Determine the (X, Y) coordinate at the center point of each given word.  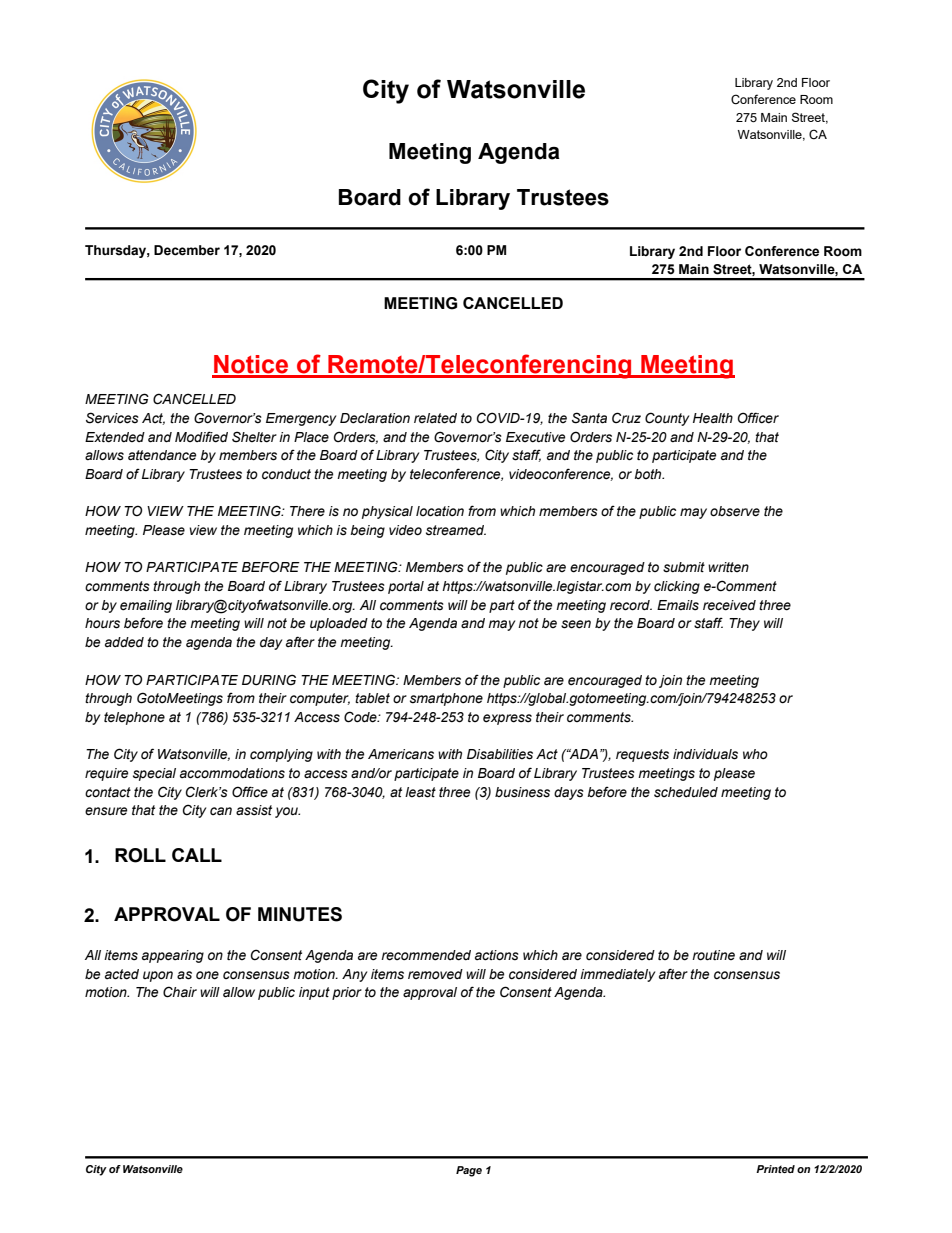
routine (713, 955)
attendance (162, 455)
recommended (426, 955)
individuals (705, 754)
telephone (134, 718)
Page (469, 1171)
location (440, 511)
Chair (180, 992)
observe (735, 511)
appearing (173, 956)
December (187, 250)
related (435, 418)
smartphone (446, 699)
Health (713, 418)
